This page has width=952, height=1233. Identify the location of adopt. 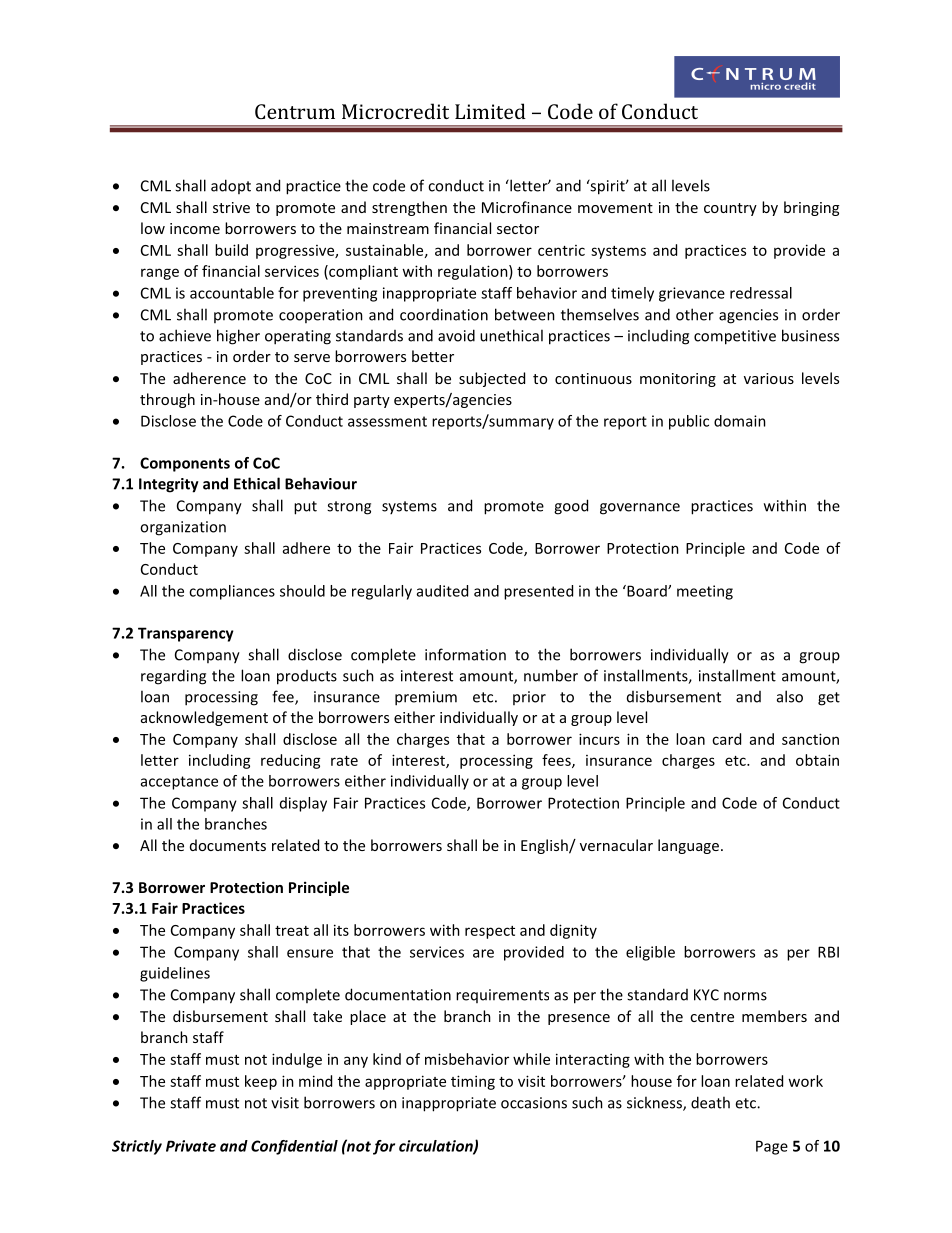
(231, 186).
